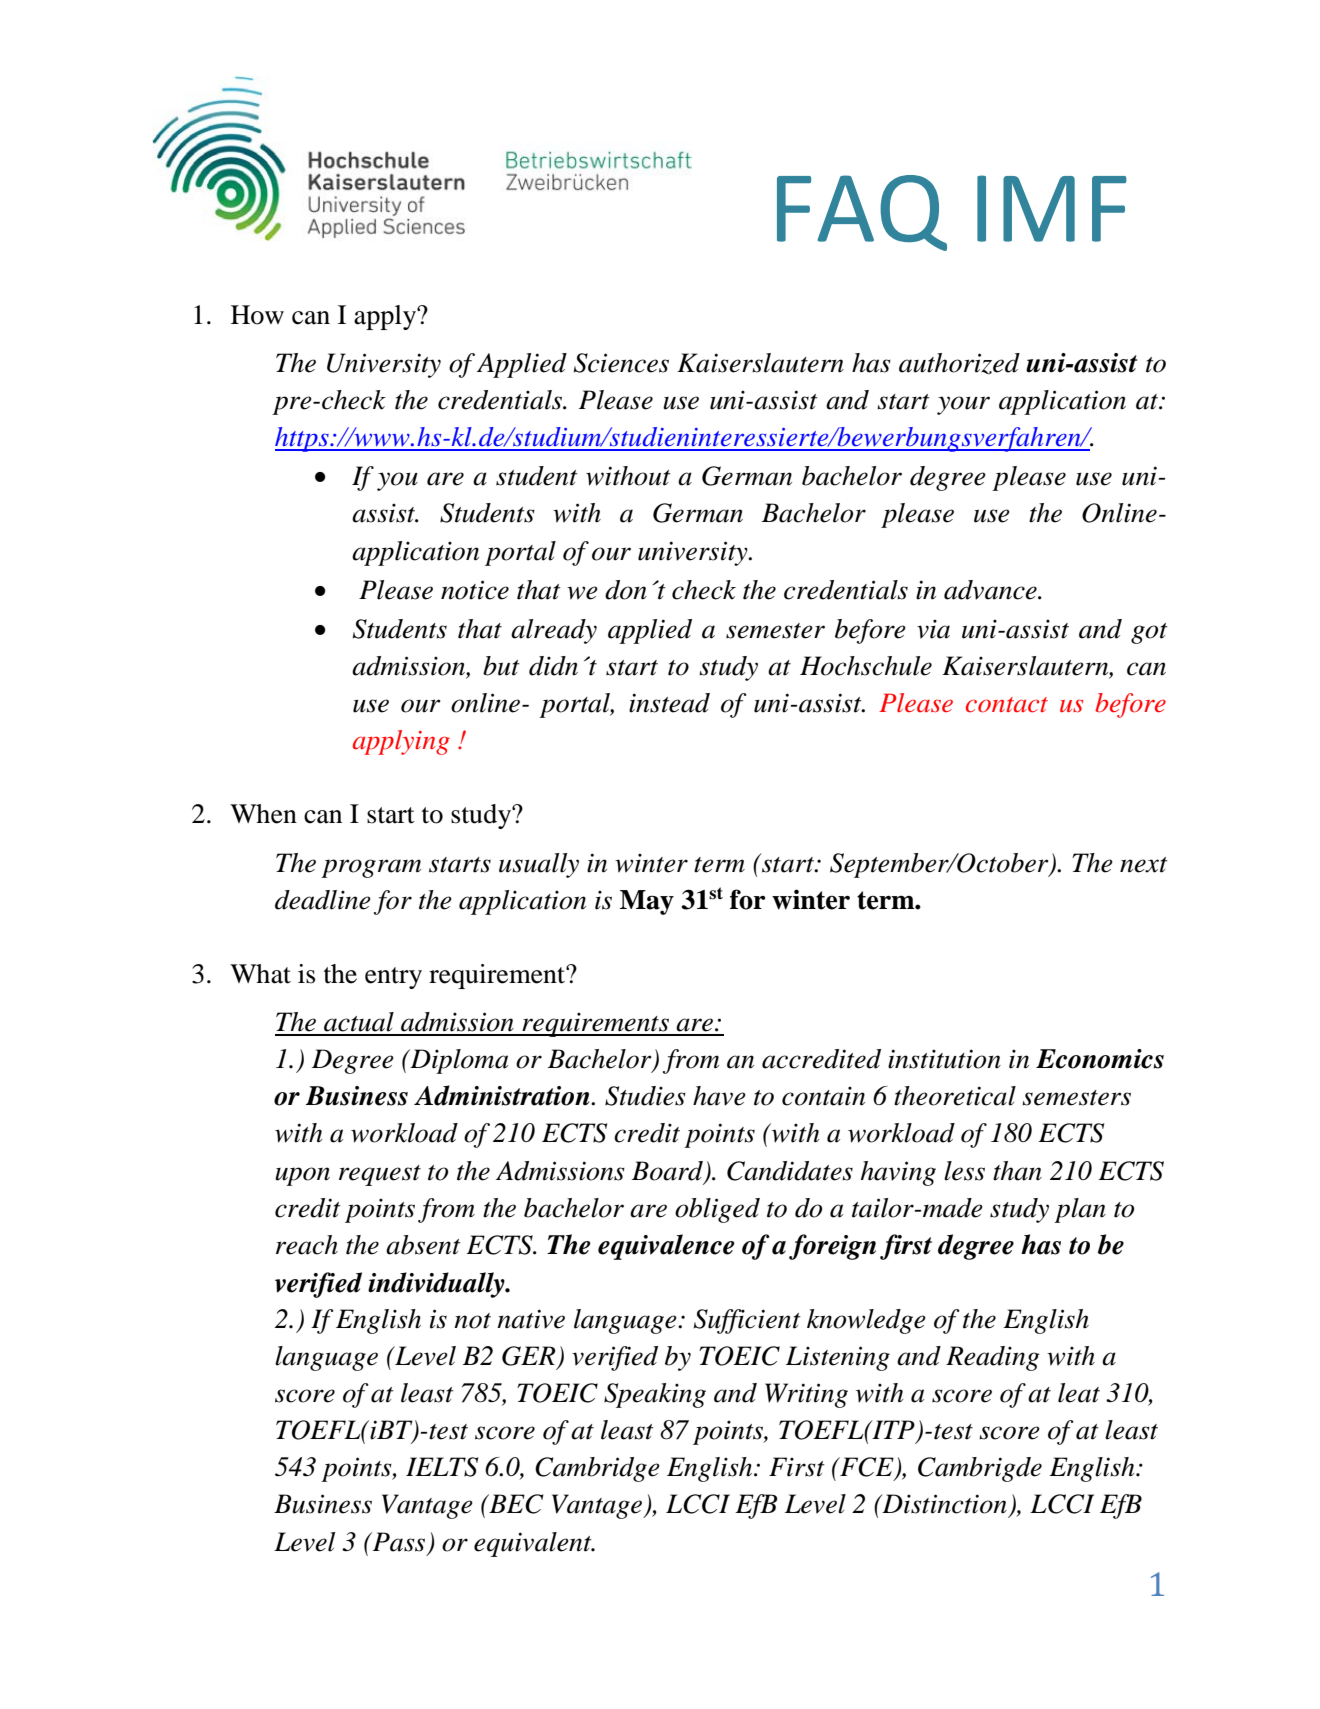 The height and width of the document is (1709, 1320). I want to click on May, so click(647, 902).
